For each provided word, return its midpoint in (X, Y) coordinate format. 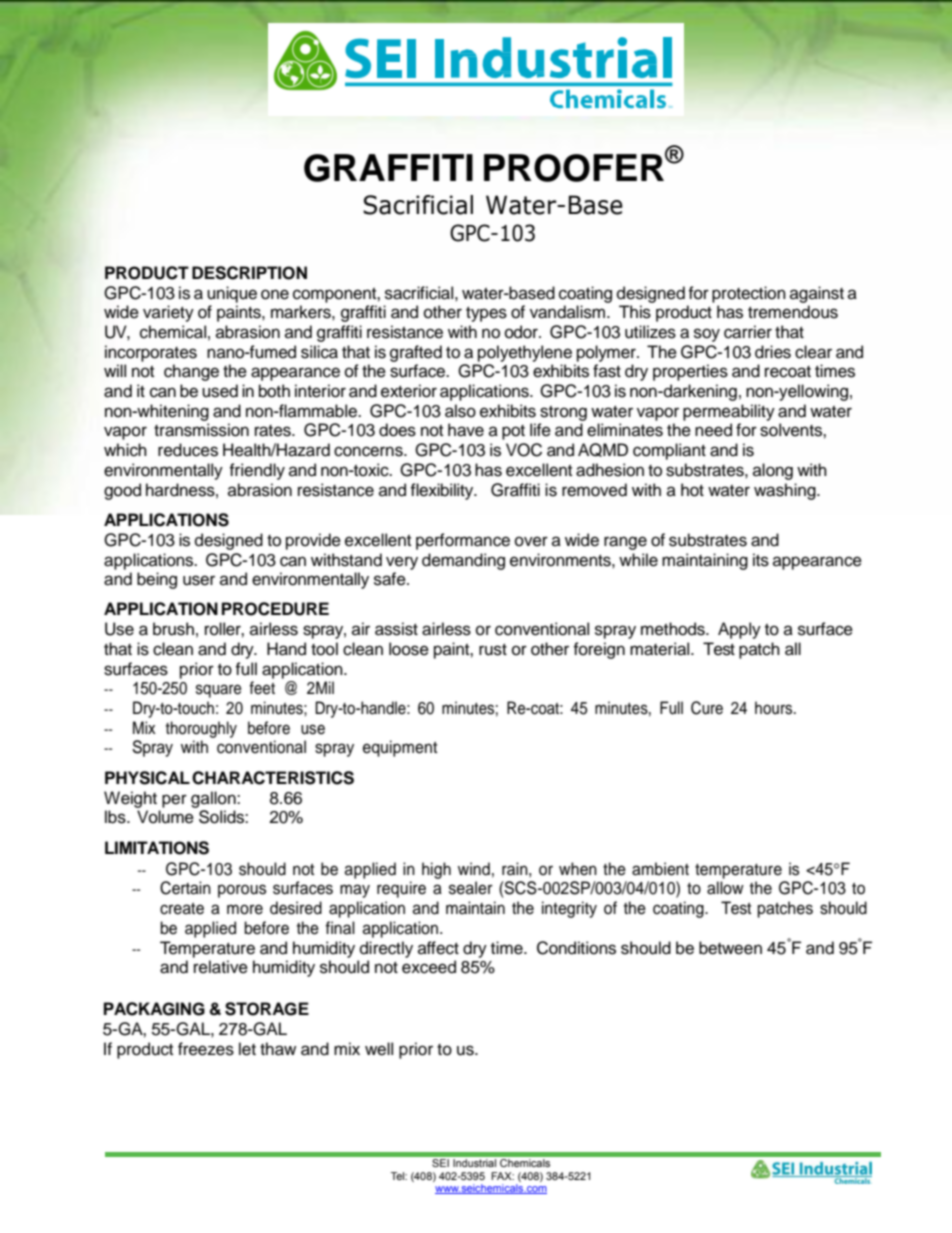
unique (232, 294)
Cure (707, 708)
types (486, 314)
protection (749, 294)
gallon (214, 799)
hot (692, 490)
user (199, 580)
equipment (400, 748)
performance (463, 541)
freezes (206, 1049)
